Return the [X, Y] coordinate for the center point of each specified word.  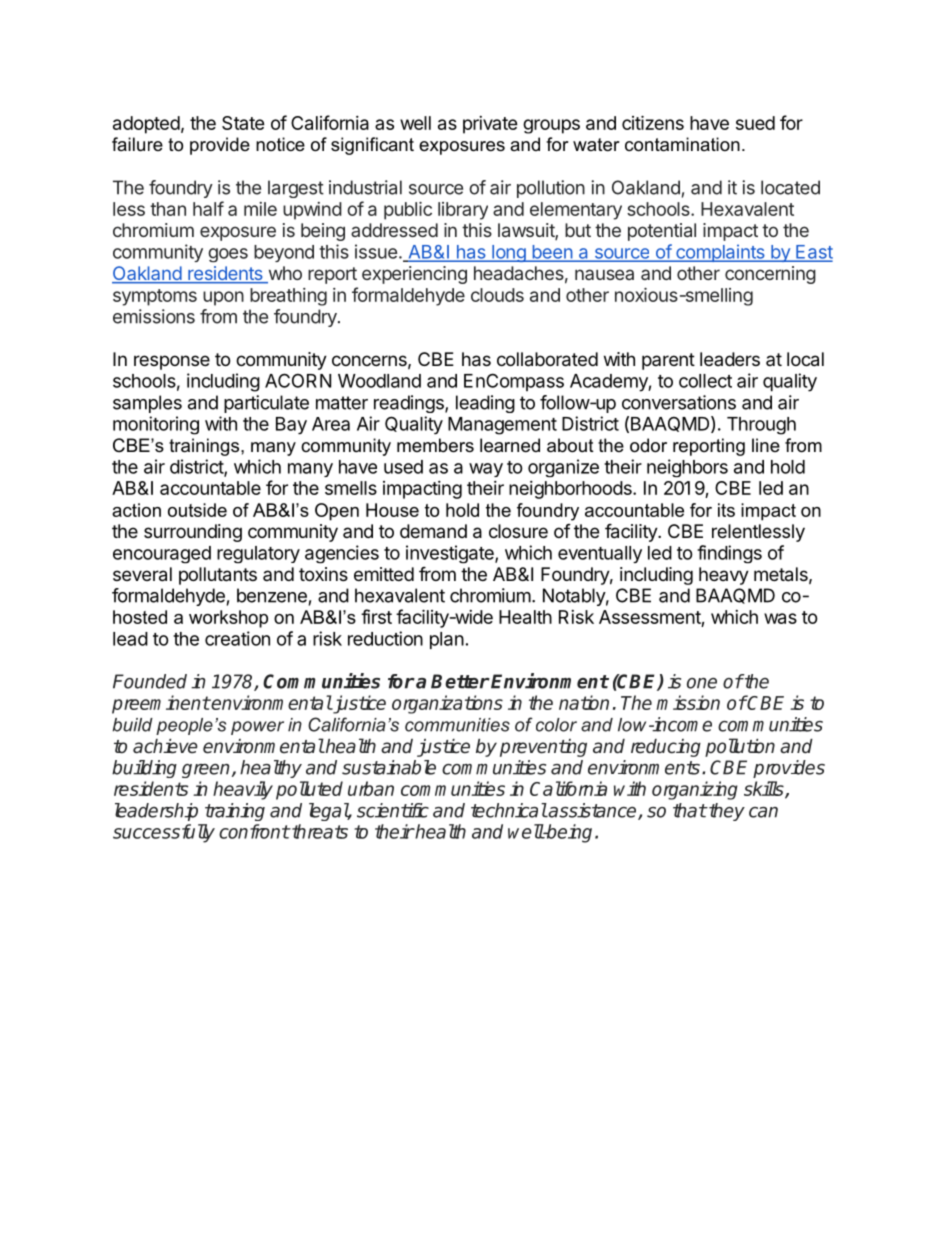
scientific [393, 810]
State [243, 123]
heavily [243, 790]
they [726, 812]
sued [755, 123]
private [490, 125]
